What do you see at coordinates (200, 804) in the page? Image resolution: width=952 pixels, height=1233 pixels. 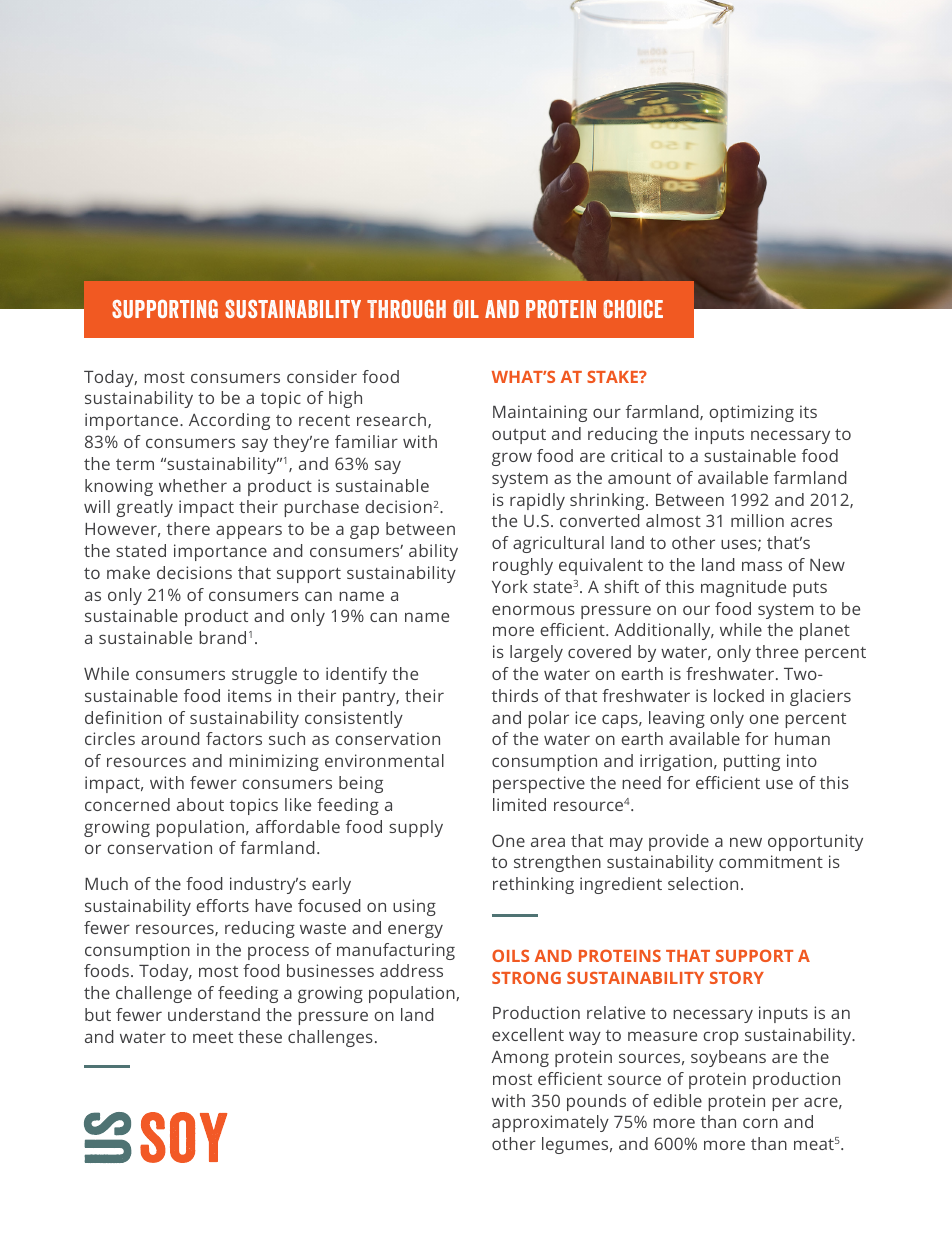 I see `about` at bounding box center [200, 804].
